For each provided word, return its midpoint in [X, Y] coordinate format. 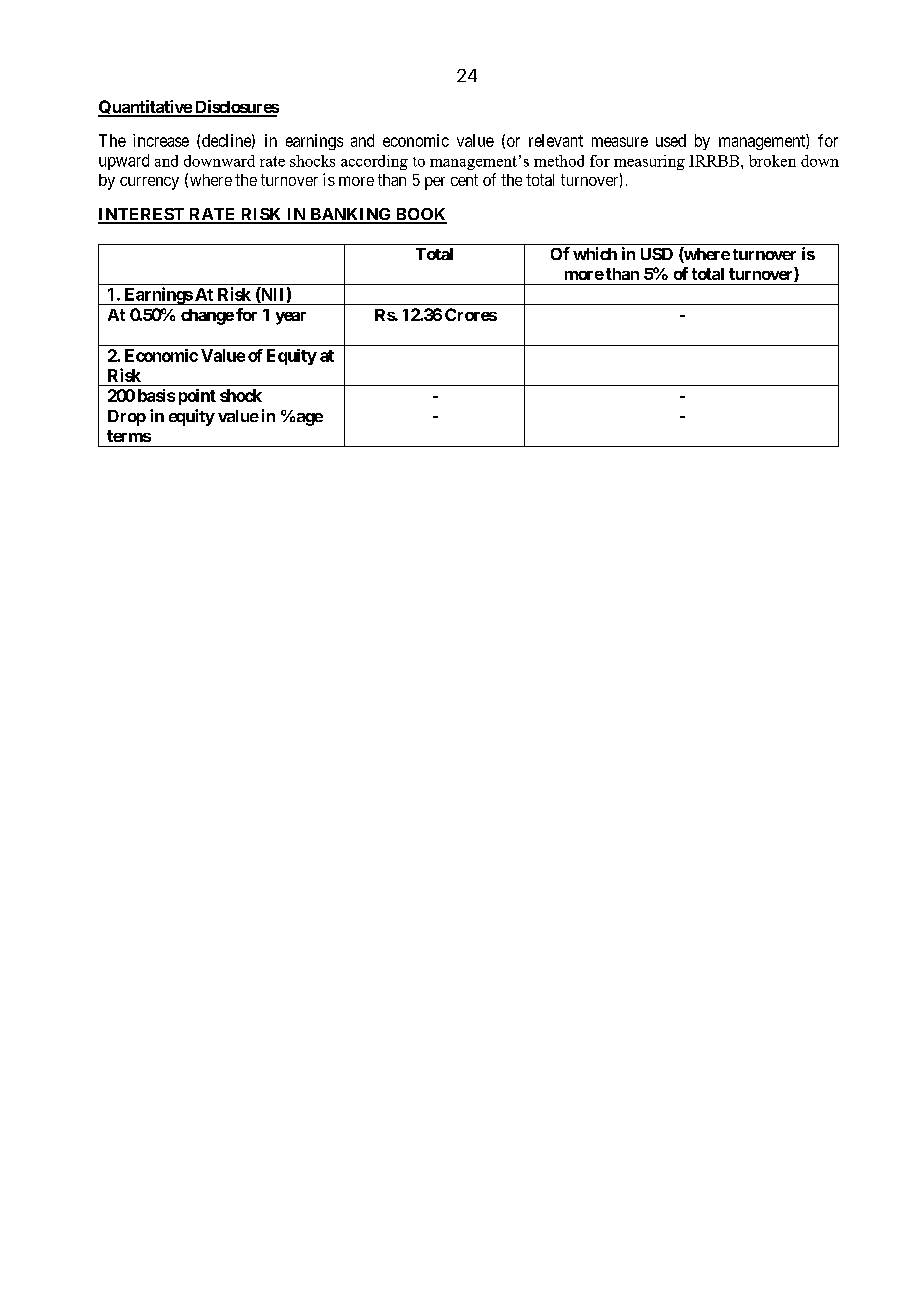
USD [657, 254]
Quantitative [145, 108]
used [671, 140]
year [291, 318]
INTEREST [142, 215]
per [435, 183]
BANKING [351, 215]
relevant [556, 140]
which [595, 253]
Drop [127, 418]
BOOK [420, 215]
